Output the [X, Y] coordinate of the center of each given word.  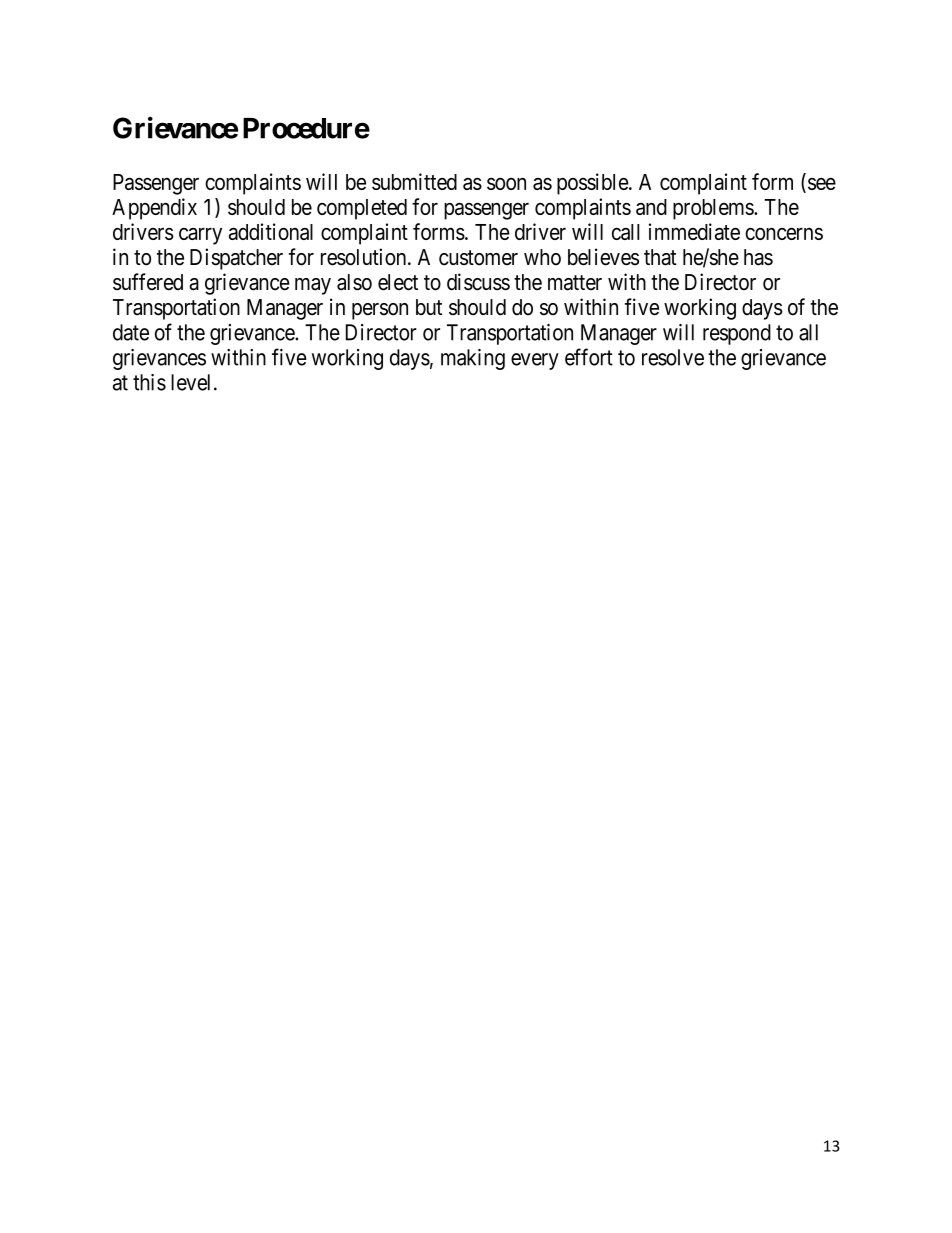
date [131, 332]
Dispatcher [236, 259]
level [190, 382]
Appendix [154, 209]
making [473, 359]
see [820, 185]
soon [506, 184]
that [660, 257]
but [429, 307]
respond [737, 334]
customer [478, 258]
